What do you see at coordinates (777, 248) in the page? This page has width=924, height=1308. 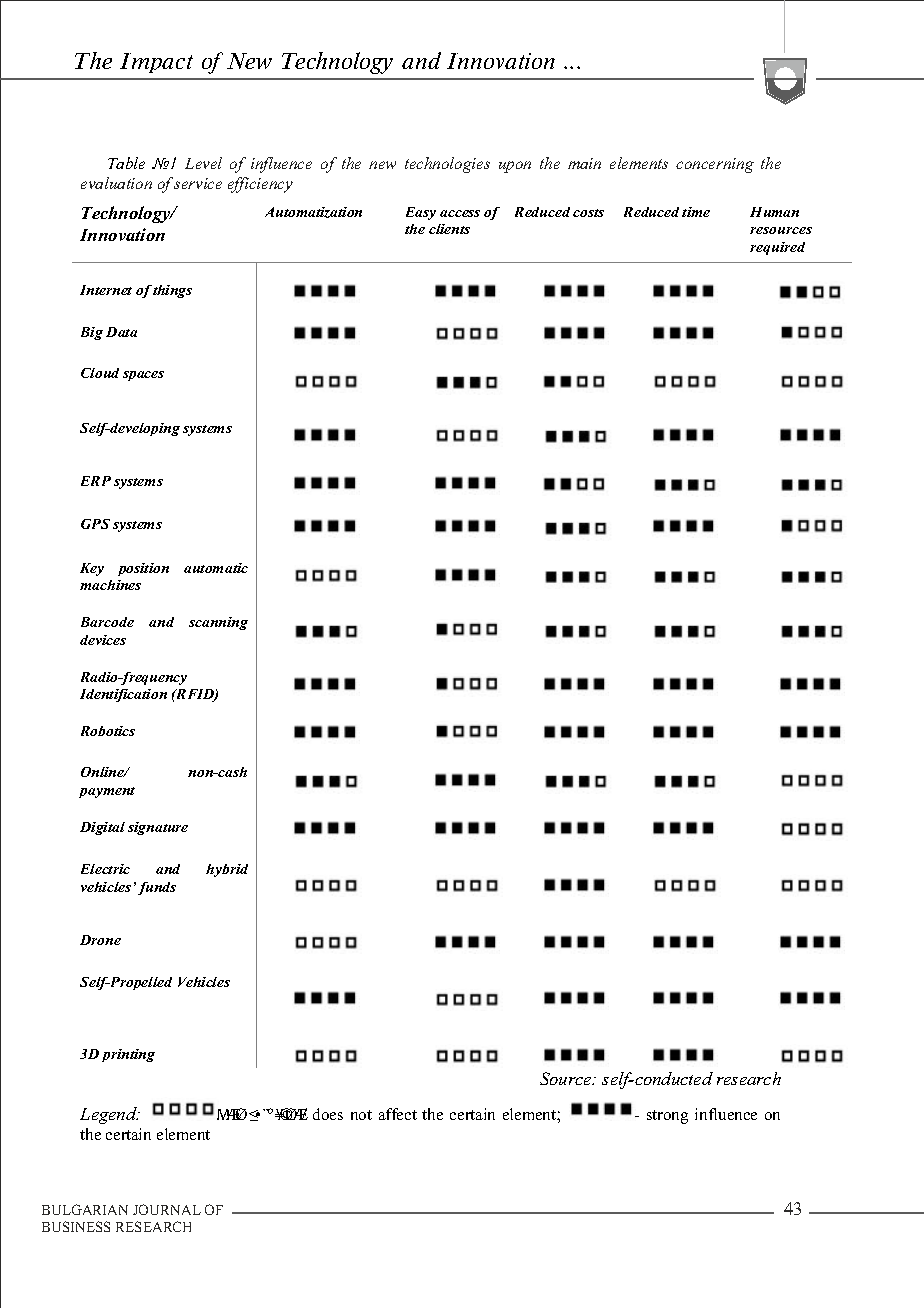 I see `required` at bounding box center [777, 248].
